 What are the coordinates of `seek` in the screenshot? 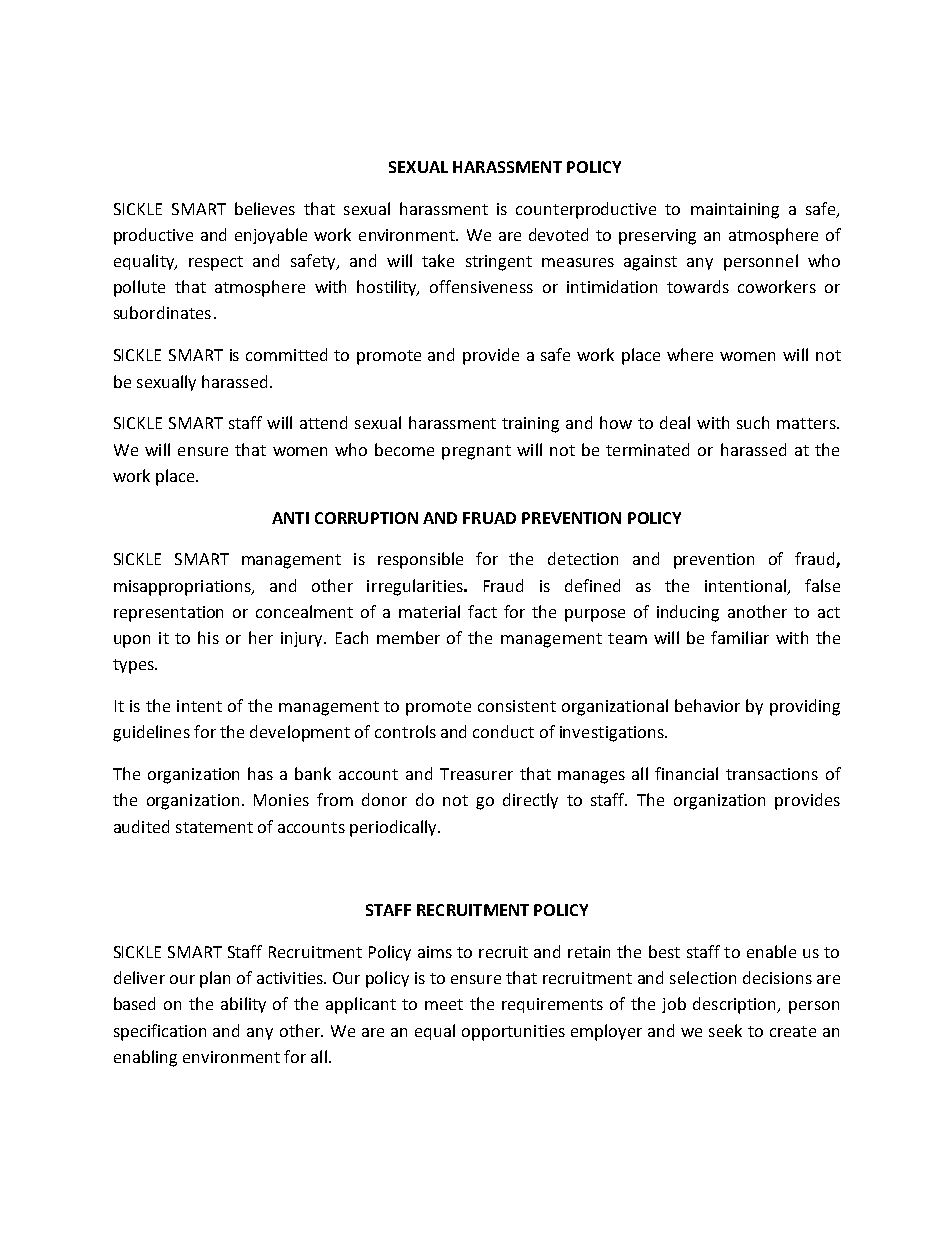 It's located at (725, 1030).
